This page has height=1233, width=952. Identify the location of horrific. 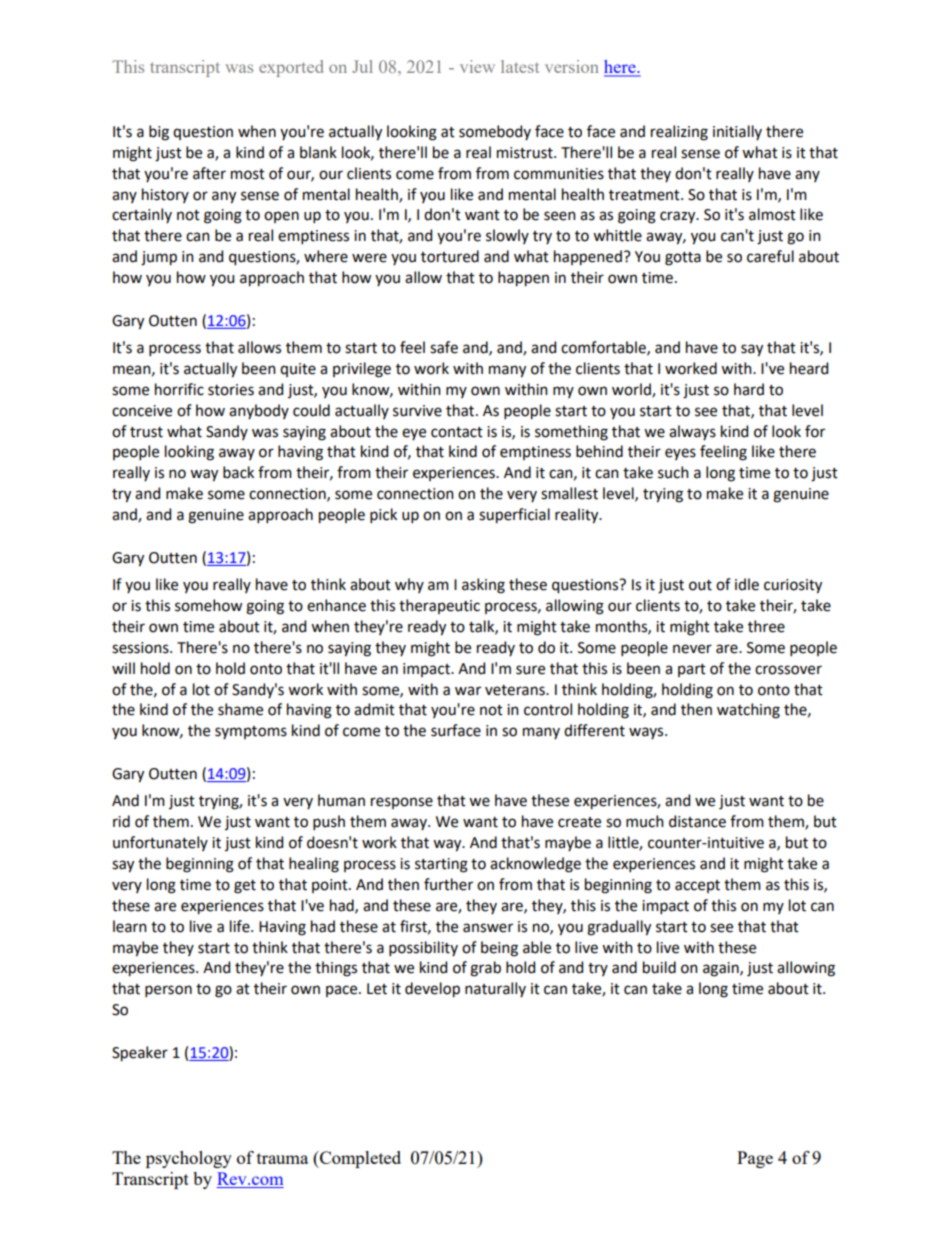
(179, 389).
